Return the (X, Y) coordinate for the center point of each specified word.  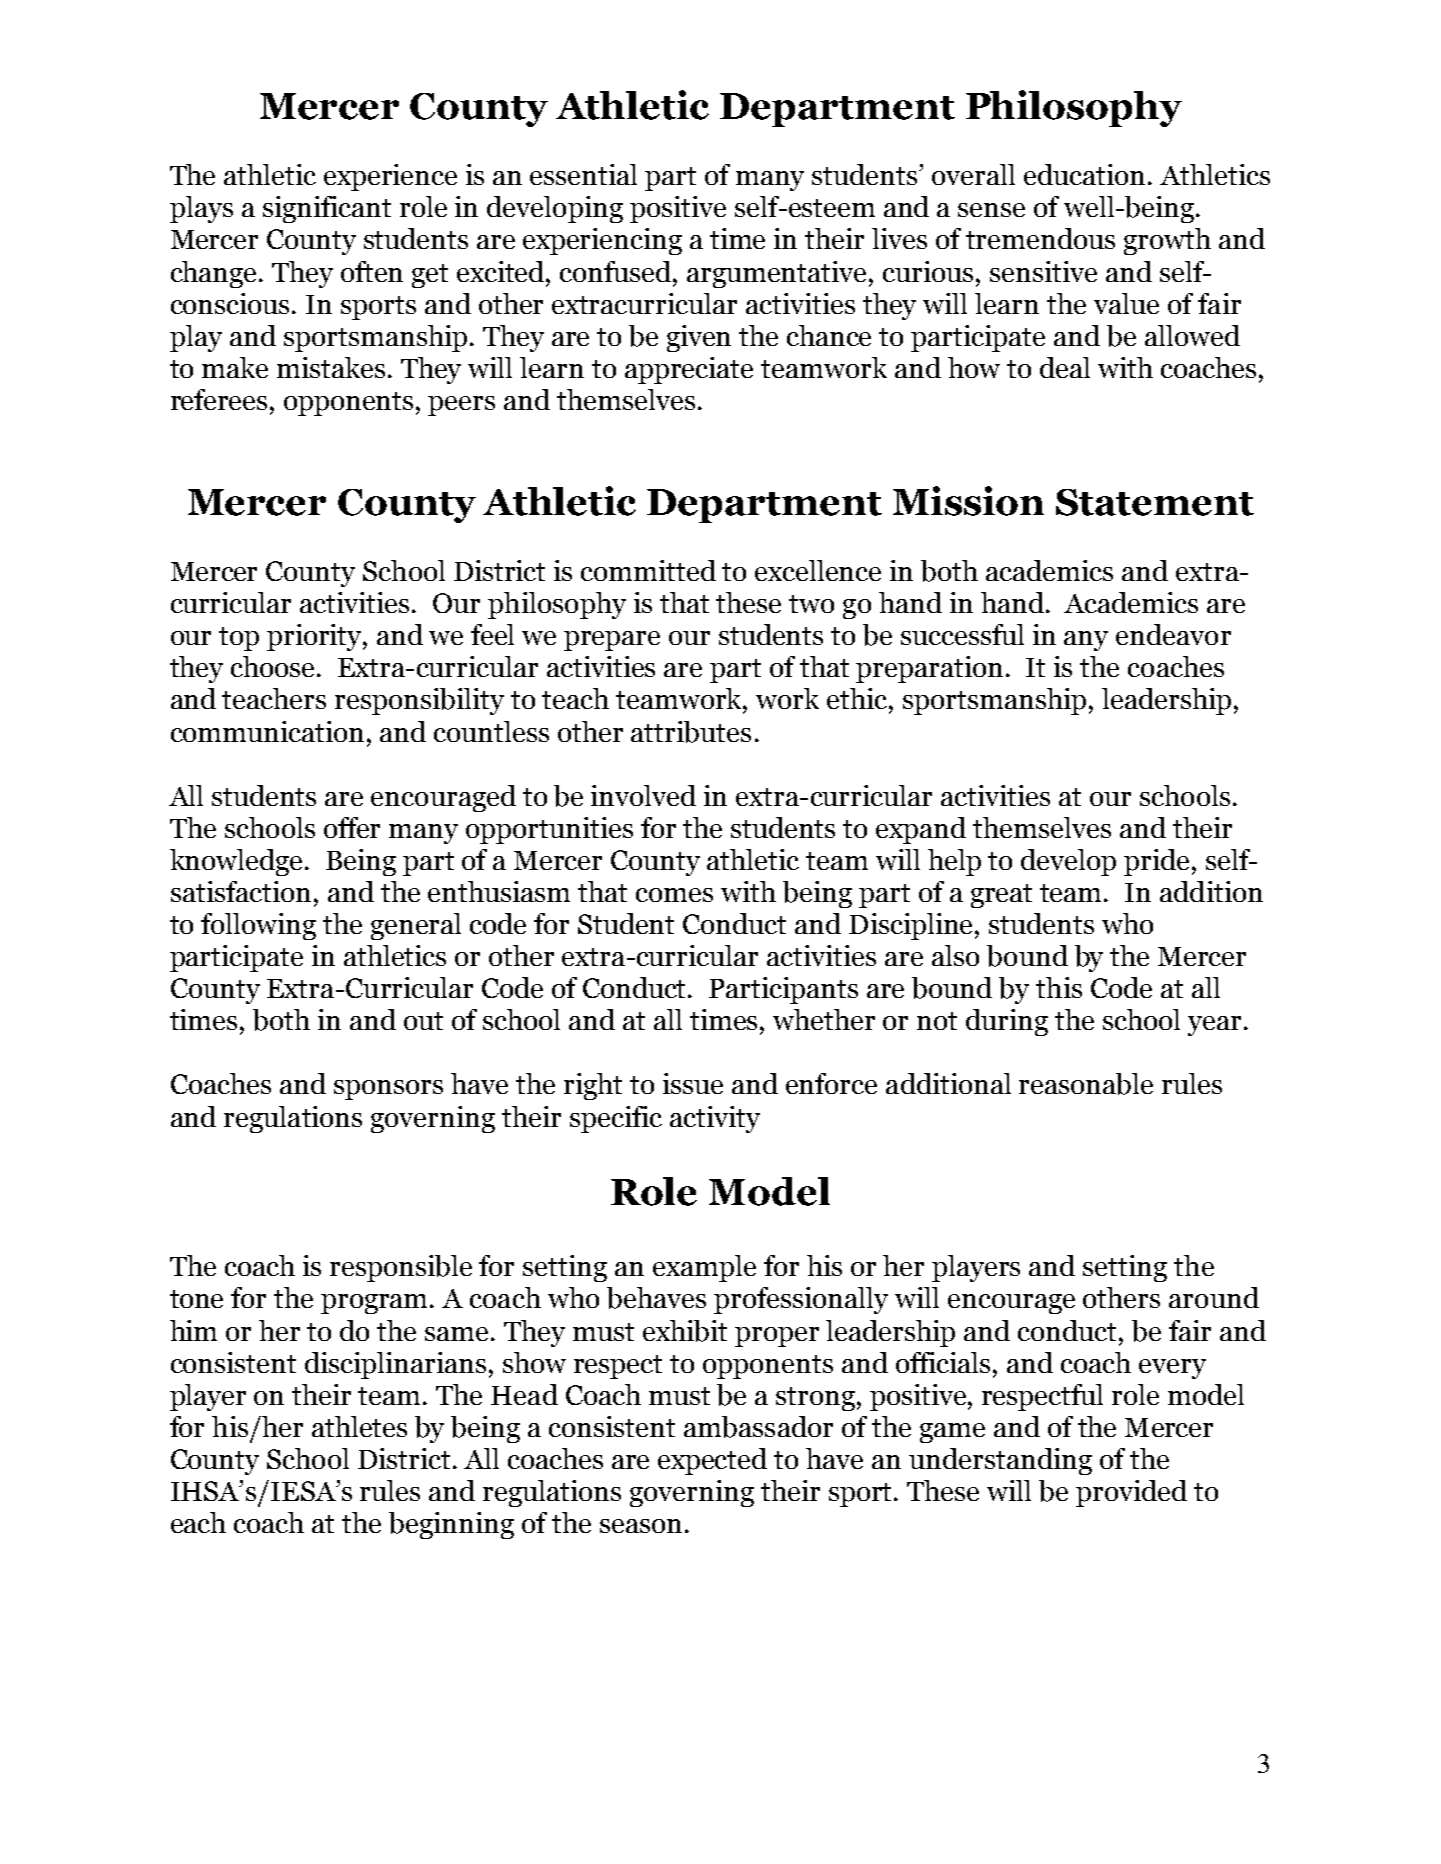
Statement (1155, 502)
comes (674, 895)
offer (352, 827)
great (1001, 896)
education (1086, 174)
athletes (359, 1426)
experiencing (602, 241)
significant (327, 209)
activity (715, 1119)
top (239, 639)
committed (648, 570)
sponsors (388, 1090)
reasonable (1086, 1084)
